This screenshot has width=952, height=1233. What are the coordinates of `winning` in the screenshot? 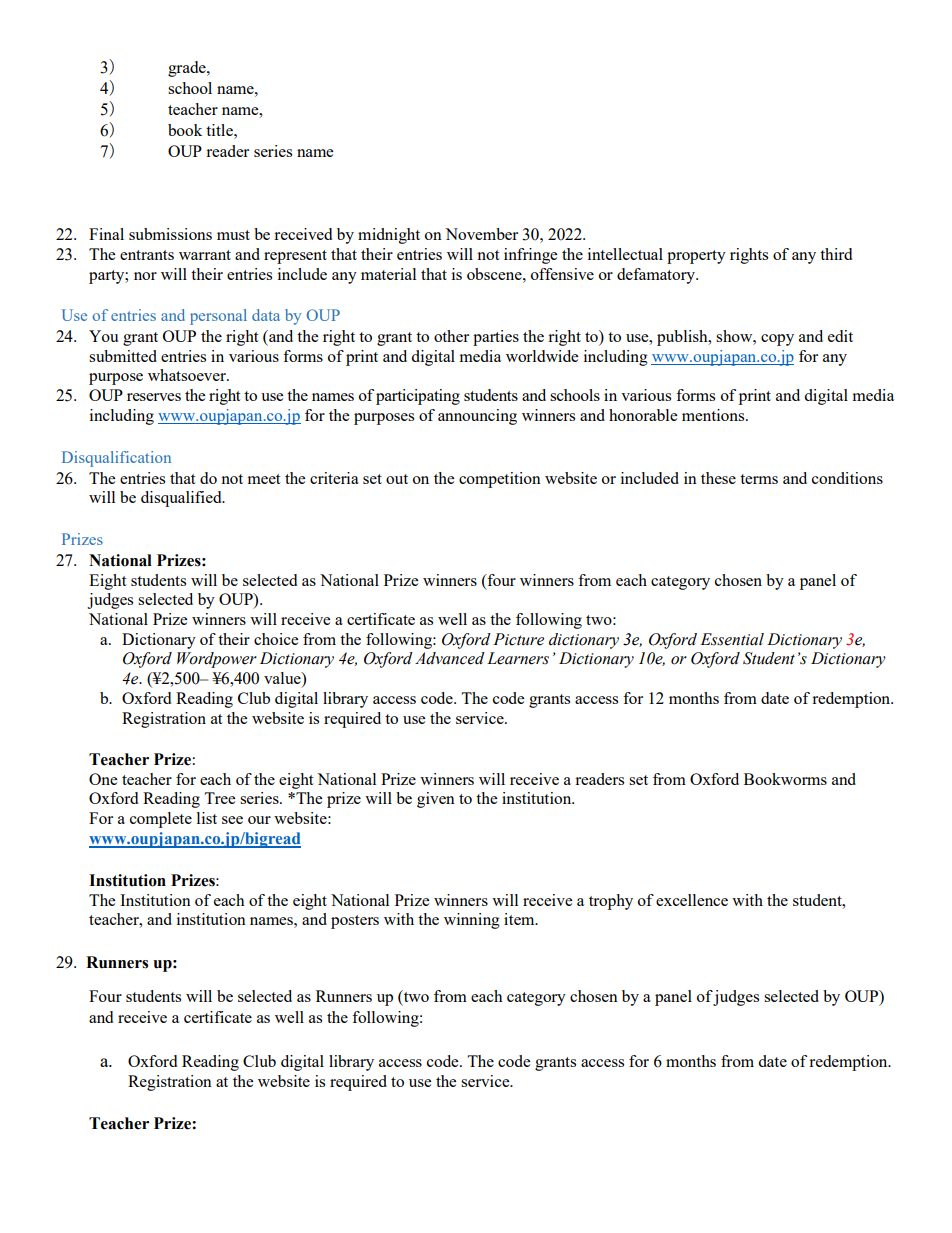 It's located at (472, 921).
